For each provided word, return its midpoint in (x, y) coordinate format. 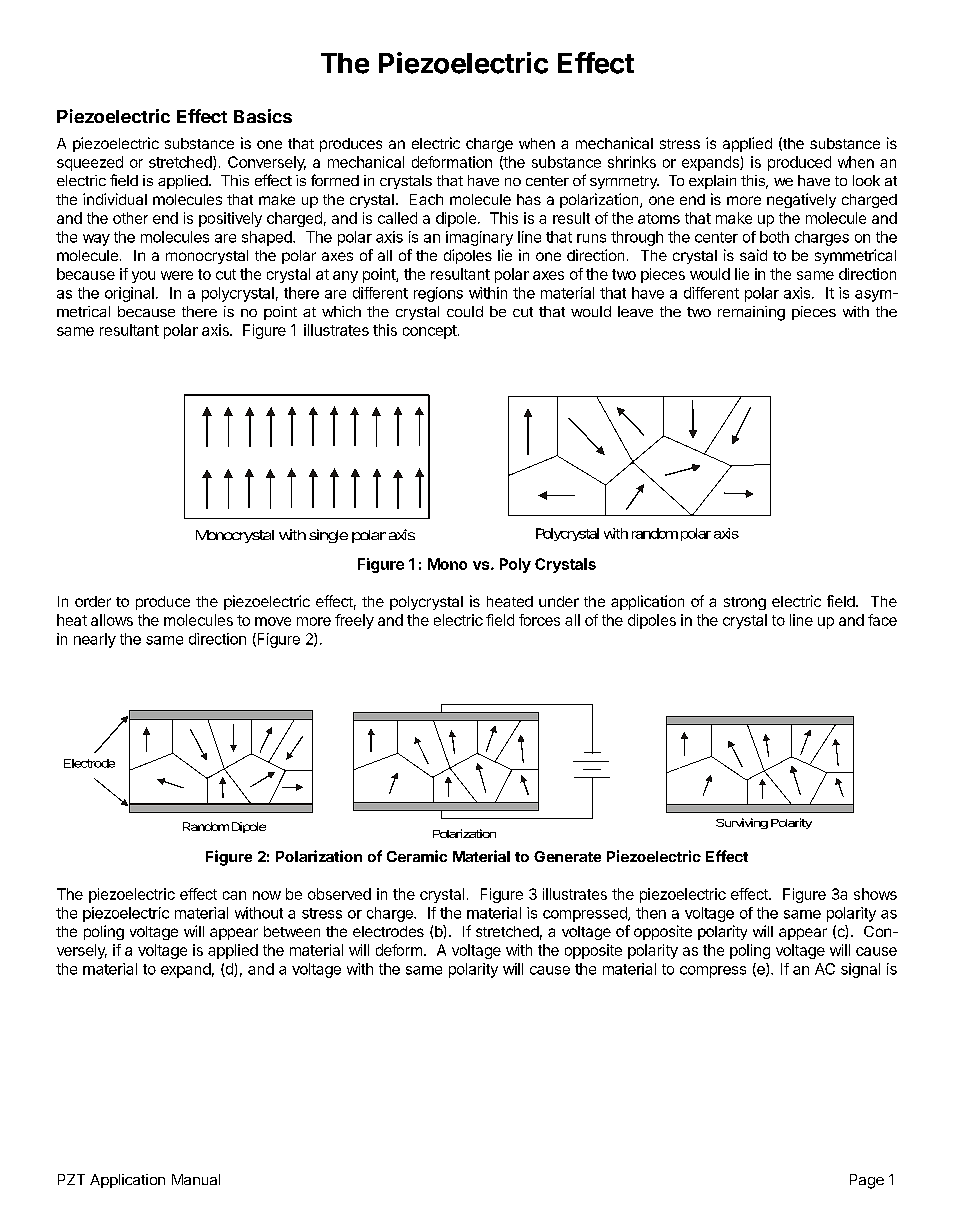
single (328, 536)
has (529, 199)
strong (745, 603)
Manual (196, 1179)
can (234, 895)
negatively (801, 200)
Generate (567, 856)
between (292, 931)
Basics (263, 116)
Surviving (742, 823)
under (559, 601)
